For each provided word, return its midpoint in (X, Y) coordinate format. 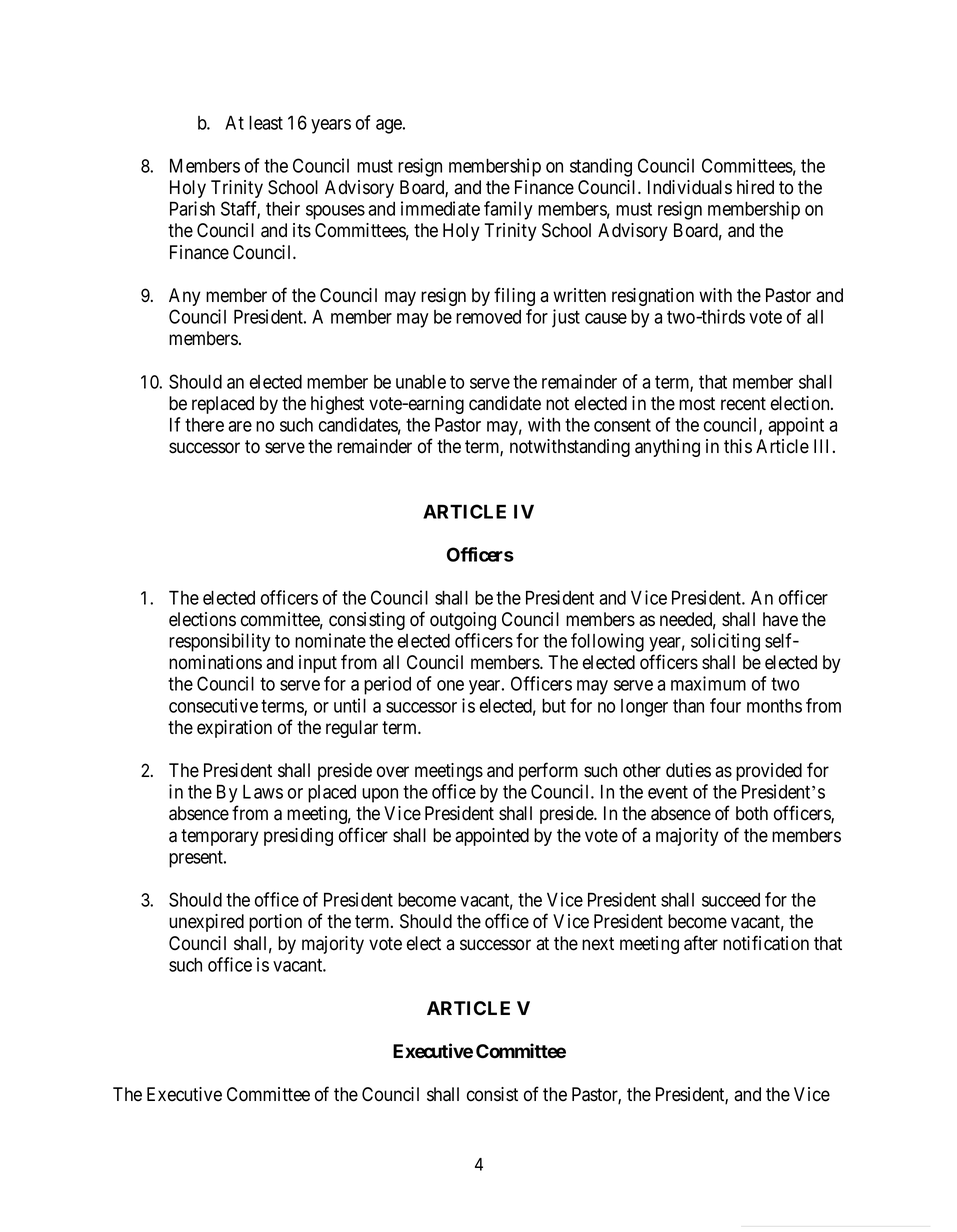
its (302, 230)
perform (548, 771)
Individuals (690, 187)
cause (606, 318)
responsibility (220, 642)
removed (488, 317)
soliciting (725, 642)
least (266, 122)
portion (275, 923)
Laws (263, 791)
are (240, 426)
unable (421, 381)
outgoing (463, 621)
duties (688, 770)
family (508, 210)
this (738, 446)
